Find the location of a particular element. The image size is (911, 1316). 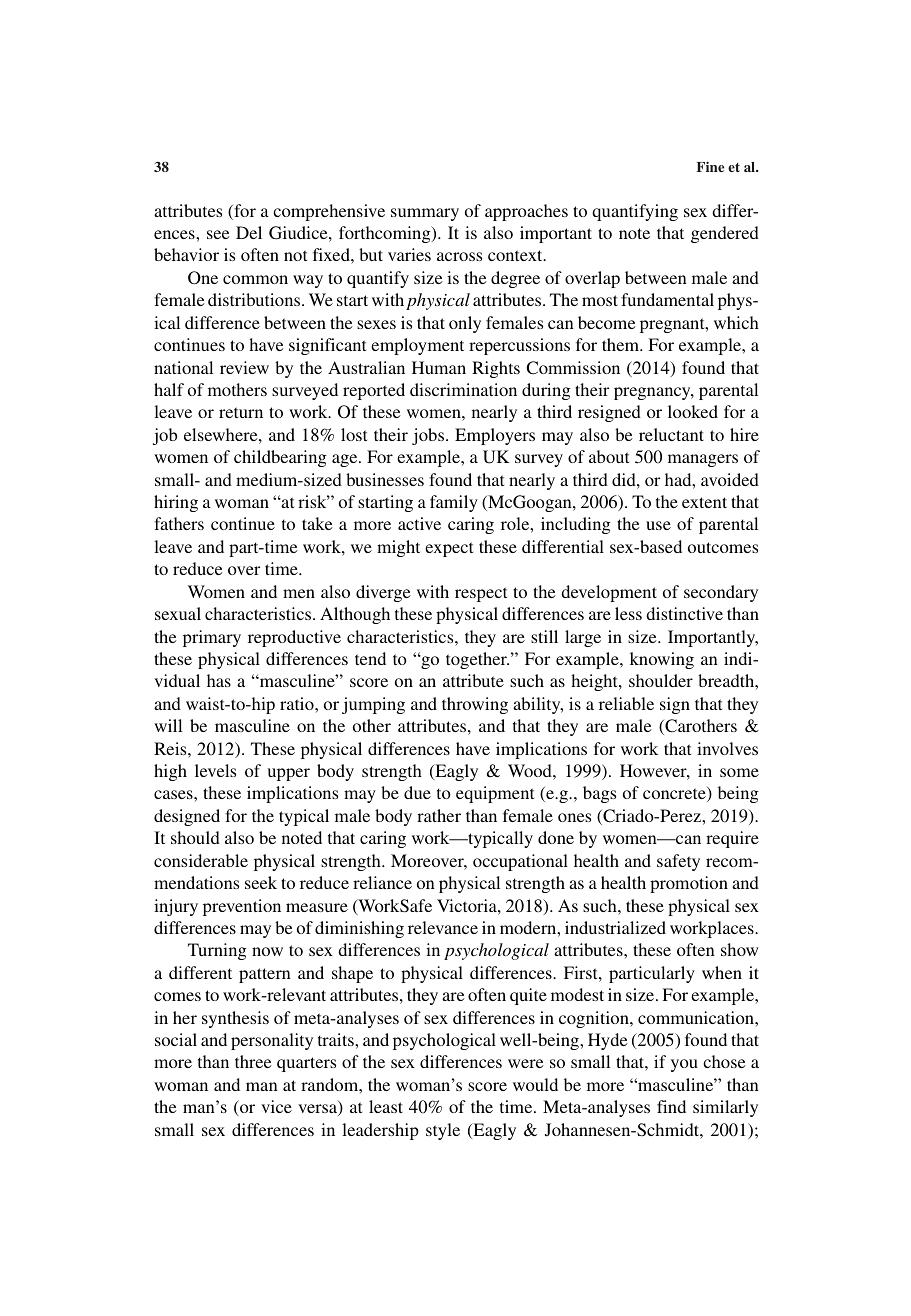

summary is located at coordinates (425, 214).
